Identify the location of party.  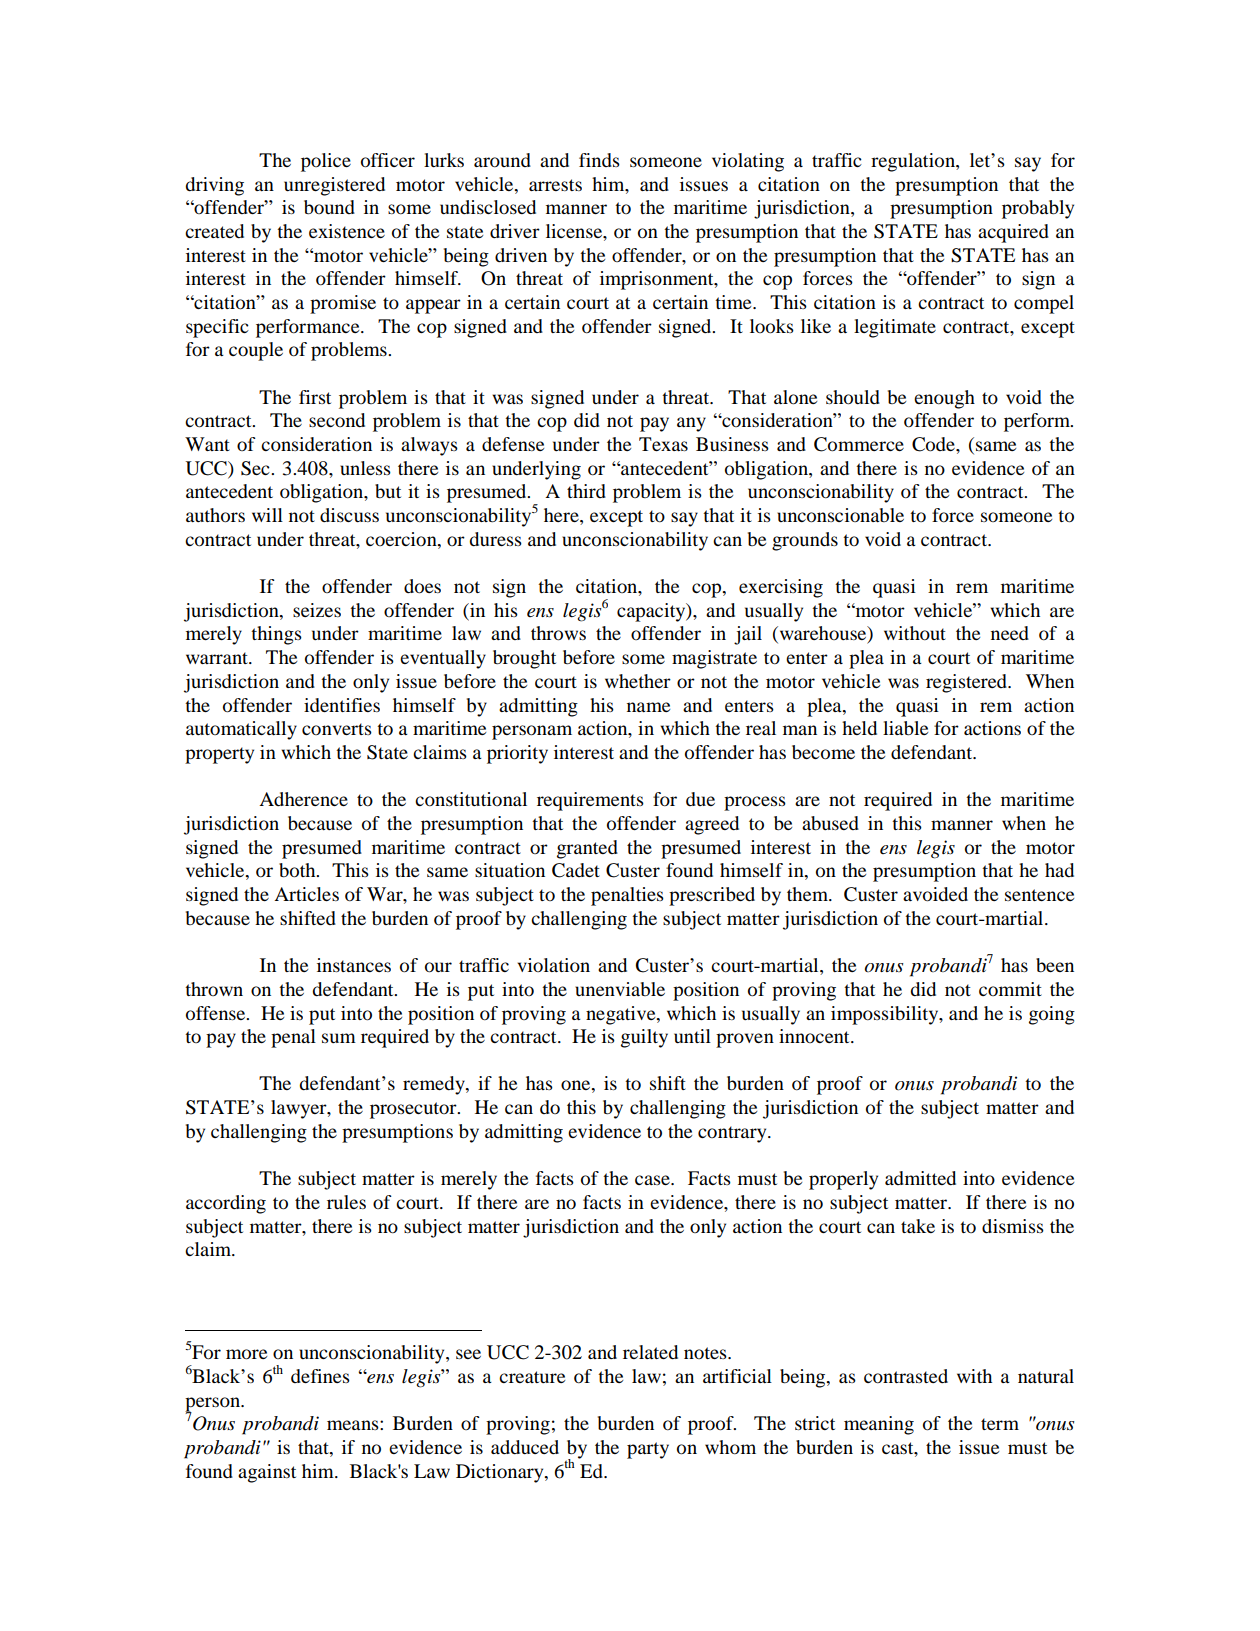
(648, 1450).
